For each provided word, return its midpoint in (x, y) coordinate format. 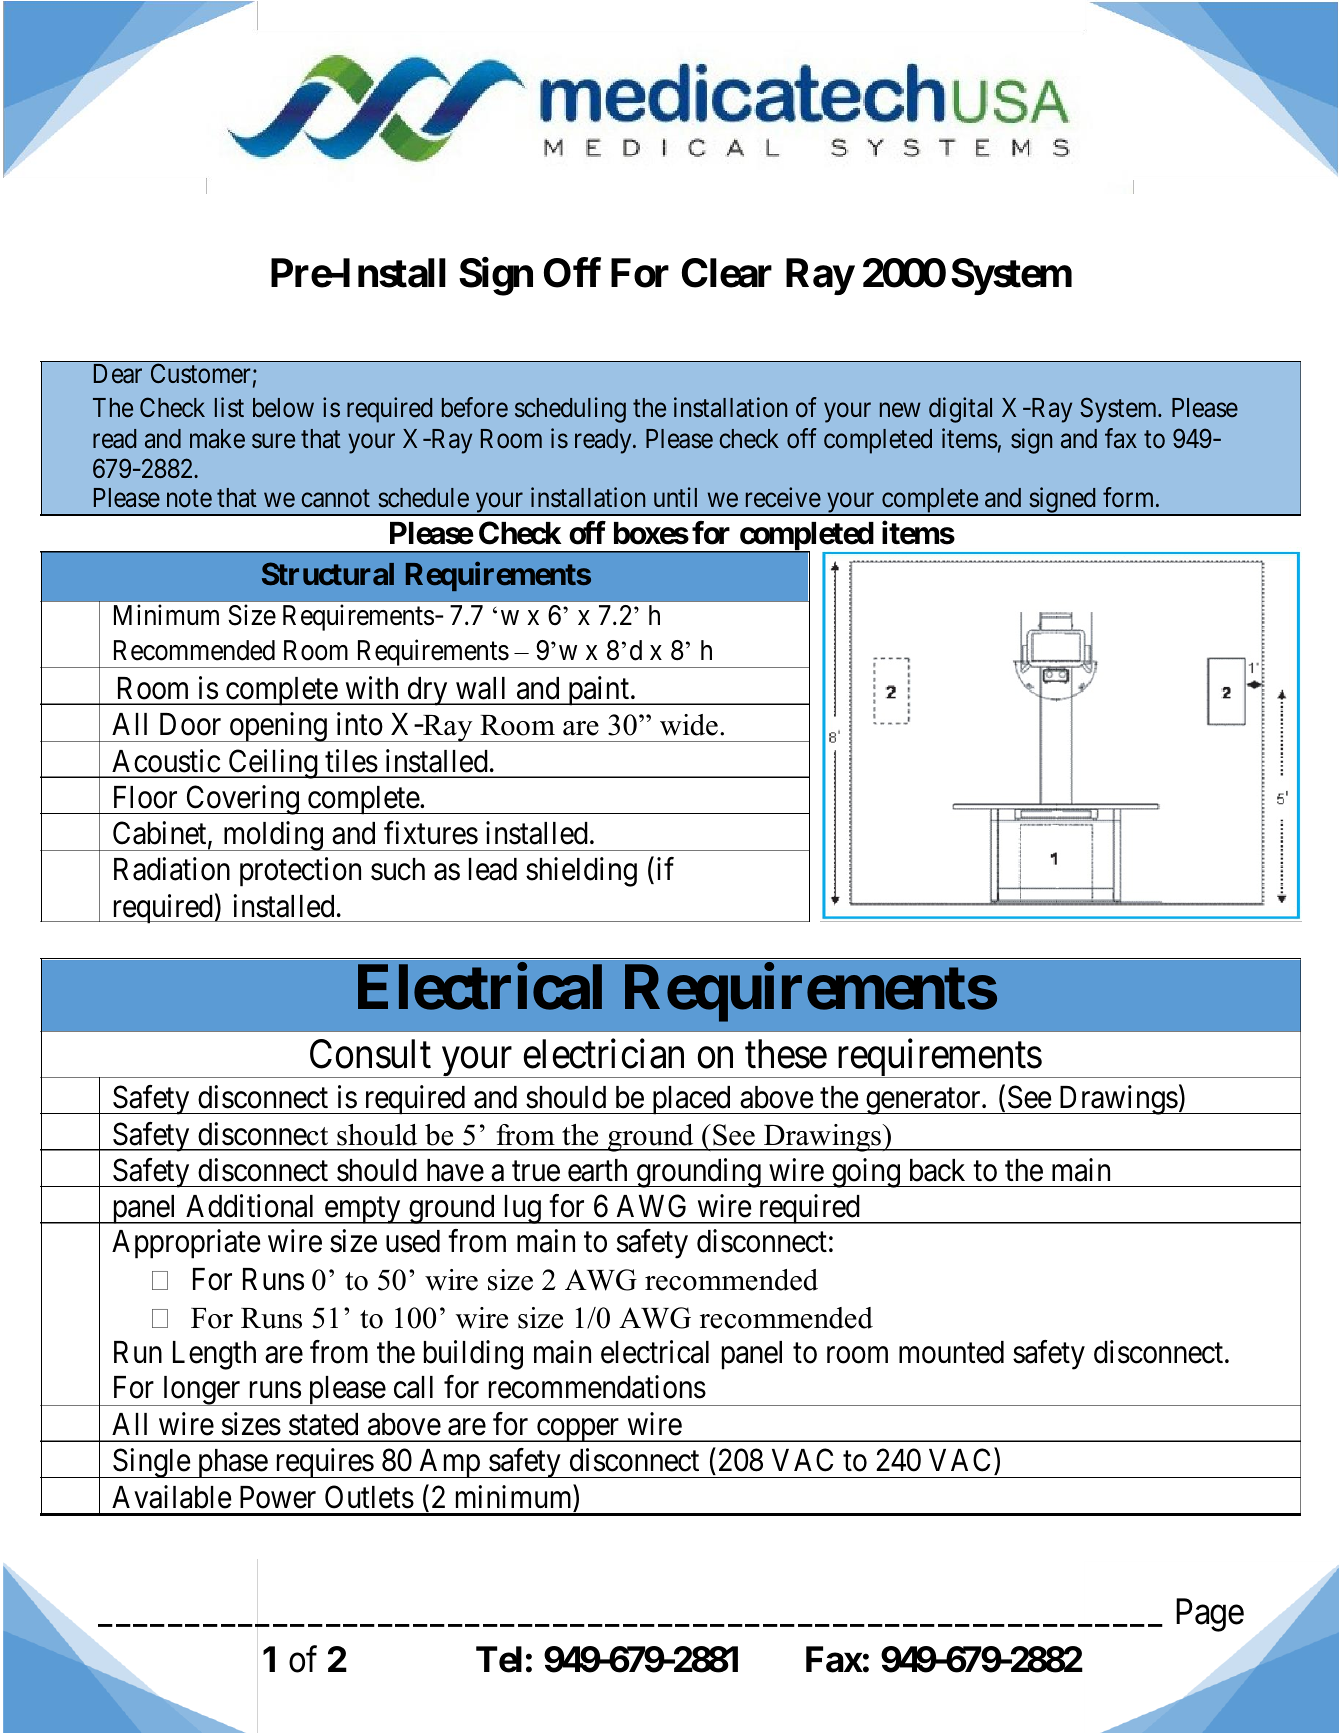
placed (691, 1100)
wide (689, 725)
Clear (727, 273)
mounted (951, 1352)
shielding (581, 872)
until (675, 497)
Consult (370, 1054)
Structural (328, 573)
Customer (200, 373)
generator (923, 1102)
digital (960, 410)
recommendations (597, 1387)
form (1130, 498)
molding (273, 836)
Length (214, 1355)
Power (278, 1497)
